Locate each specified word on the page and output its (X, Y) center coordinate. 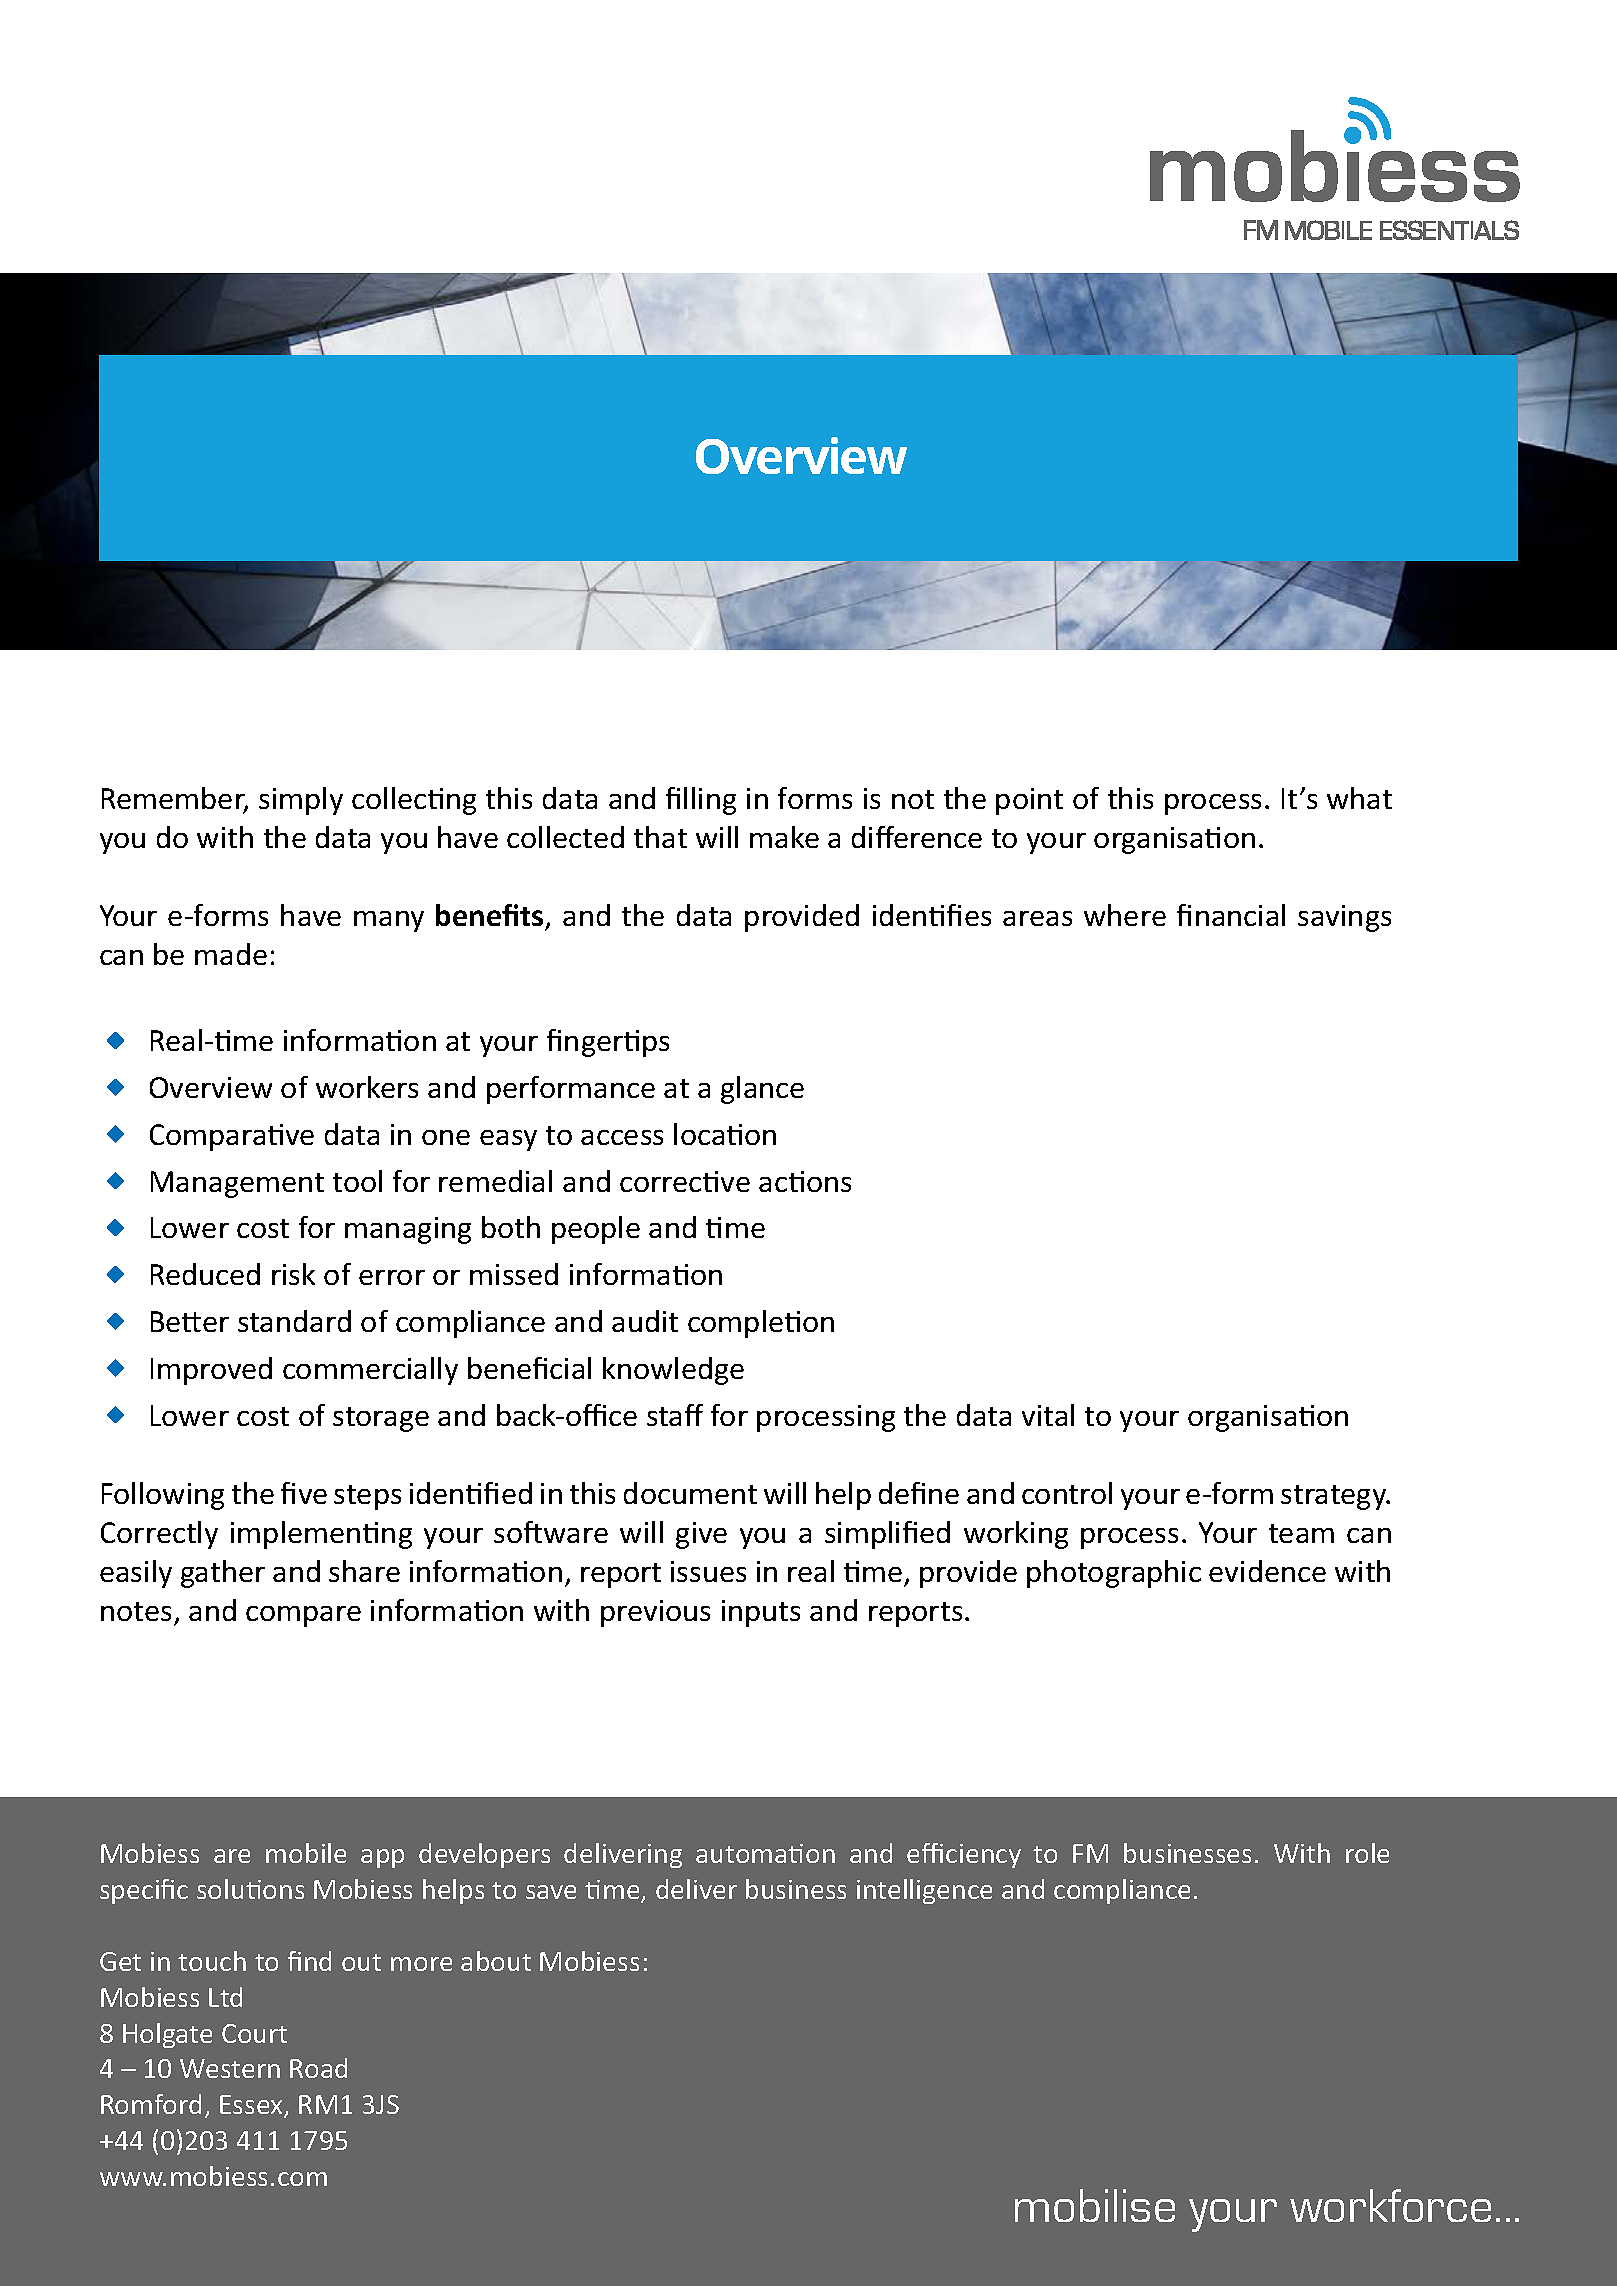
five (304, 1493)
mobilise (1095, 2205)
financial (1231, 915)
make (784, 837)
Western (230, 2068)
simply (301, 801)
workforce (1390, 2205)
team (1301, 1533)
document (690, 1493)
